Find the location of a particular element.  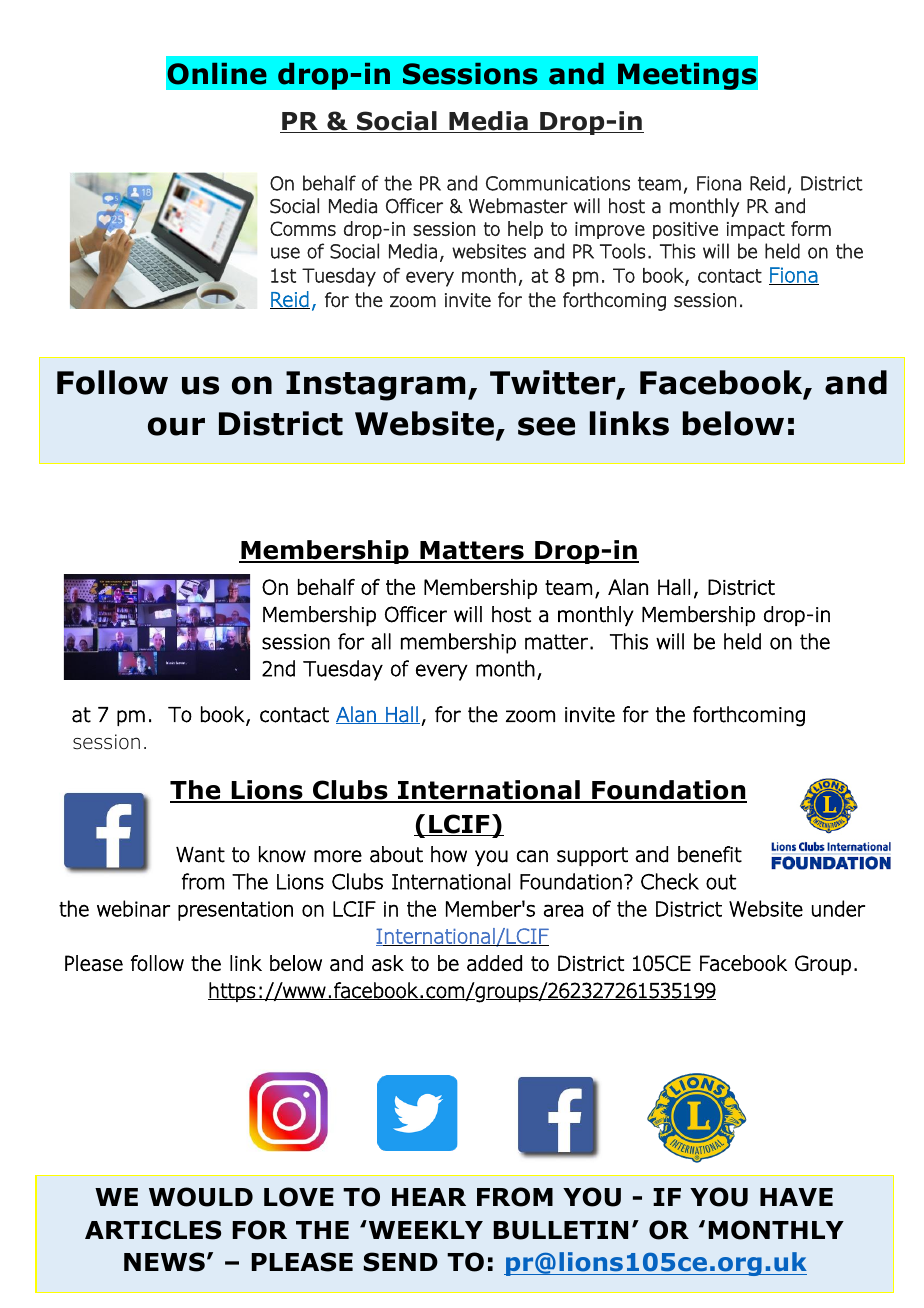

impact is located at coordinates (756, 230).
